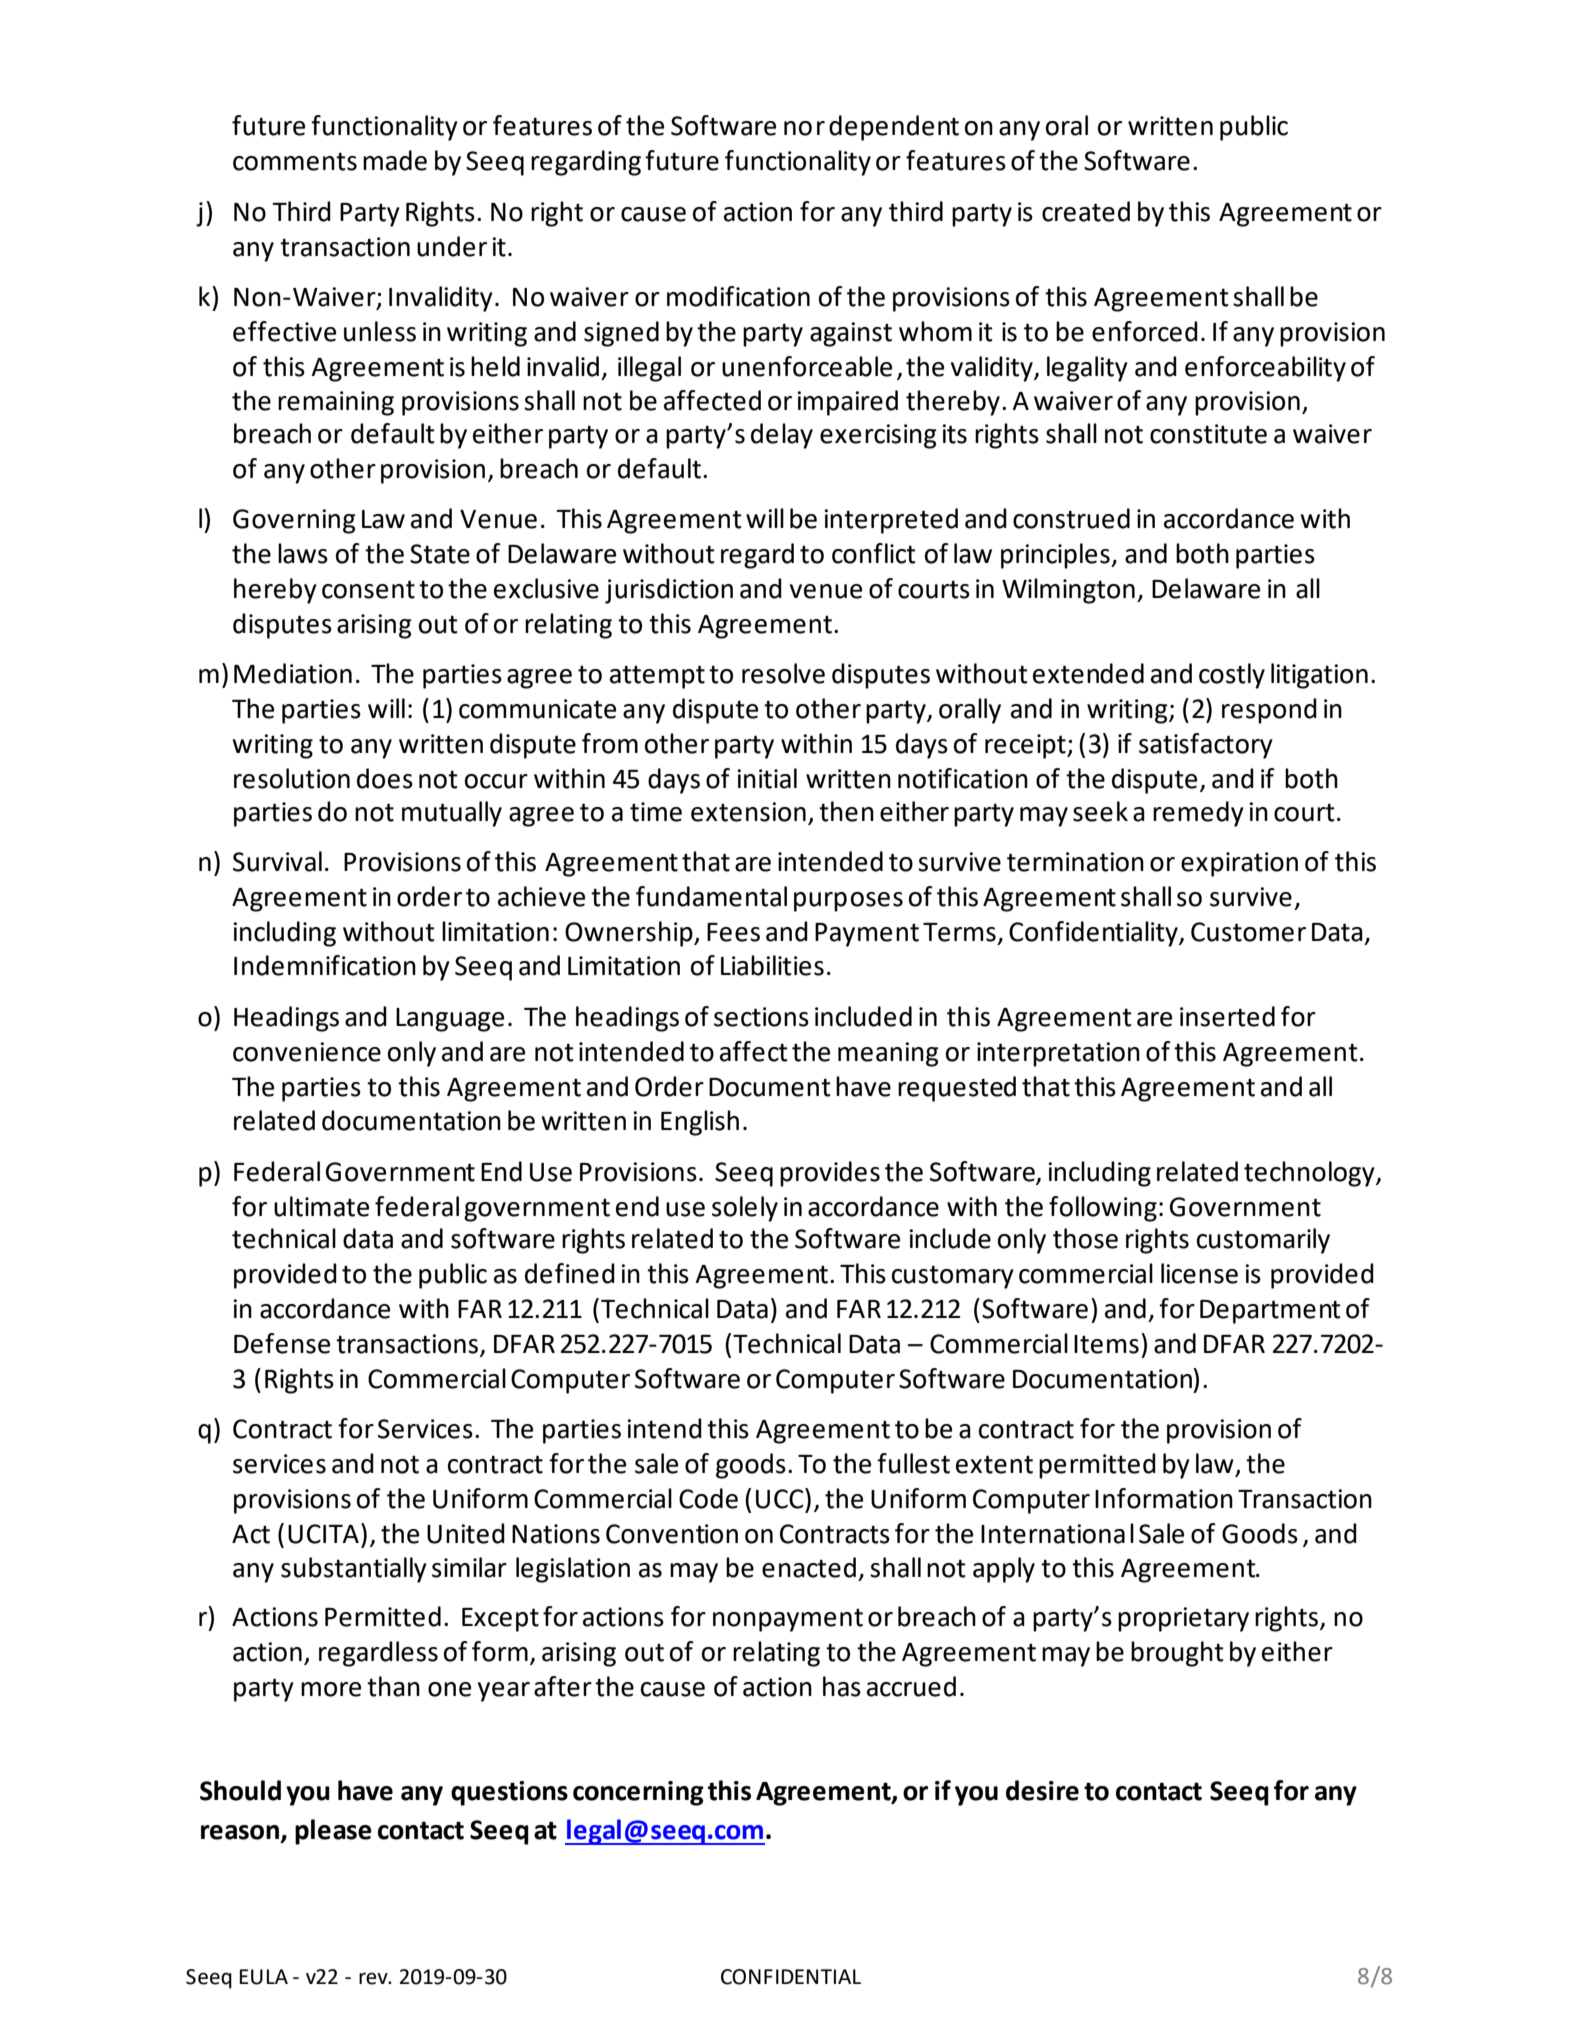  What do you see at coordinates (395, 160) in the page?
I see `made` at bounding box center [395, 160].
